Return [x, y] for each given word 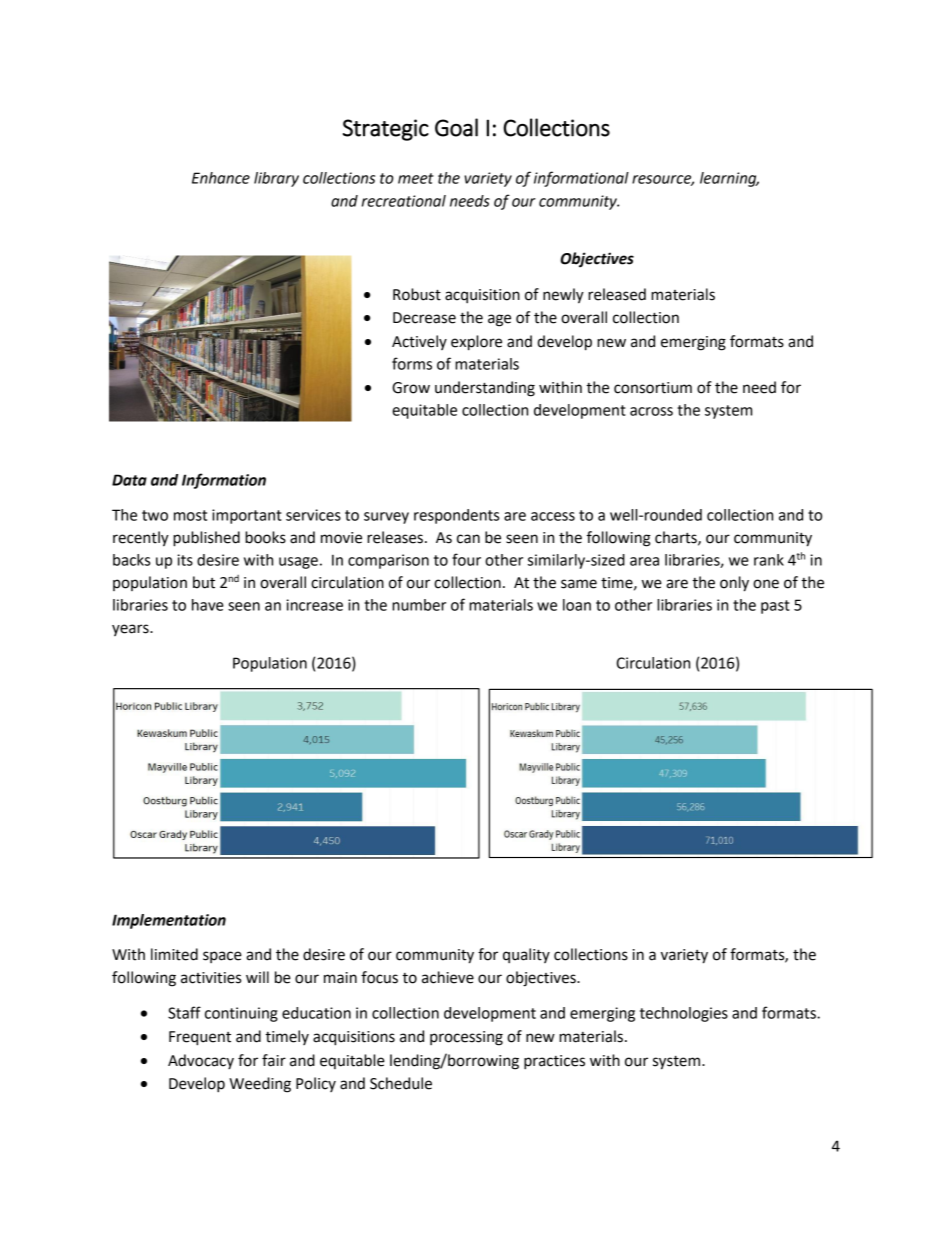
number [419, 605]
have [208, 605]
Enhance [221, 178]
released [617, 294]
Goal [456, 127]
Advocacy [201, 1061]
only [734, 584]
